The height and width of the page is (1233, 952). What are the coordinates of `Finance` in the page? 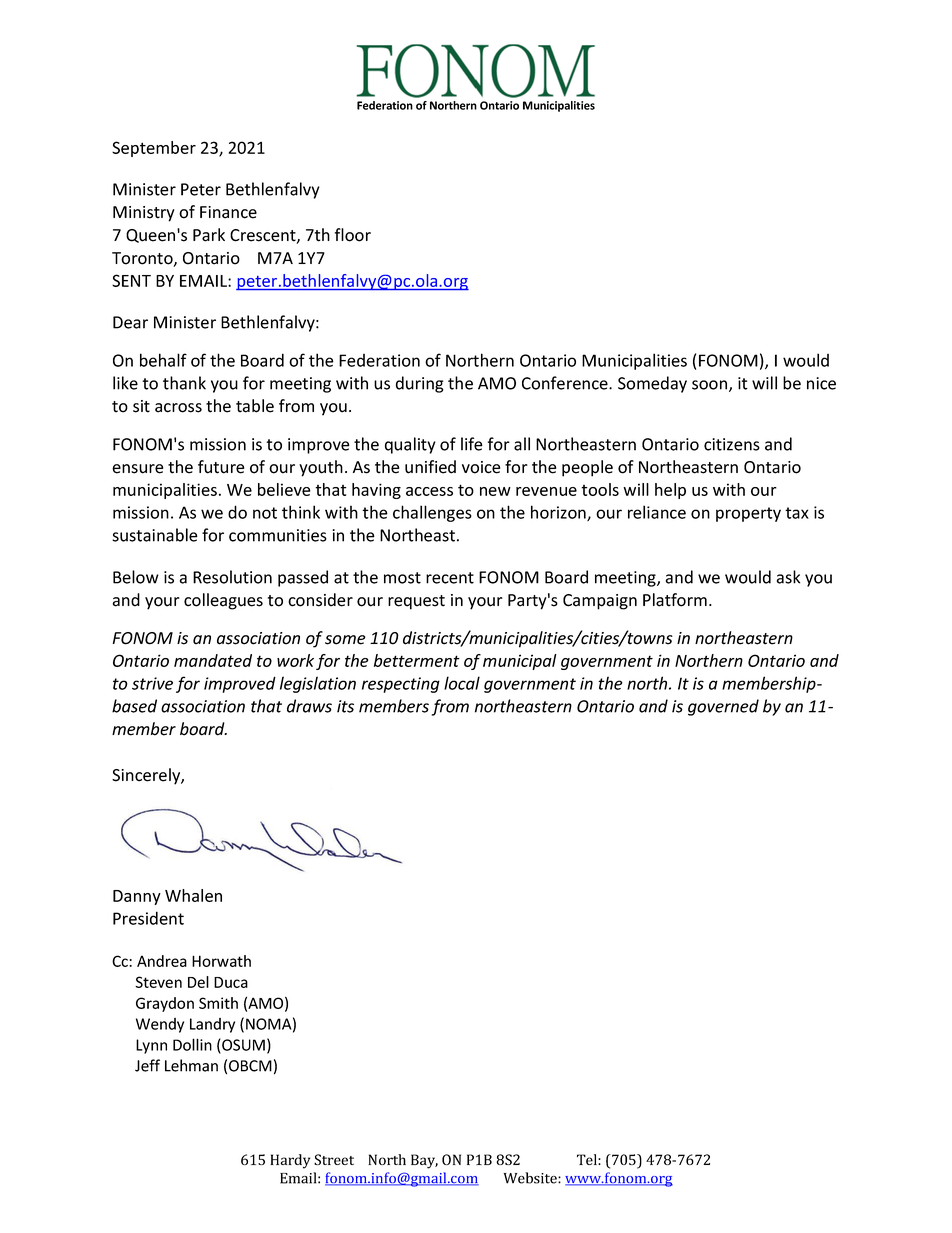 It's located at (228, 212).
